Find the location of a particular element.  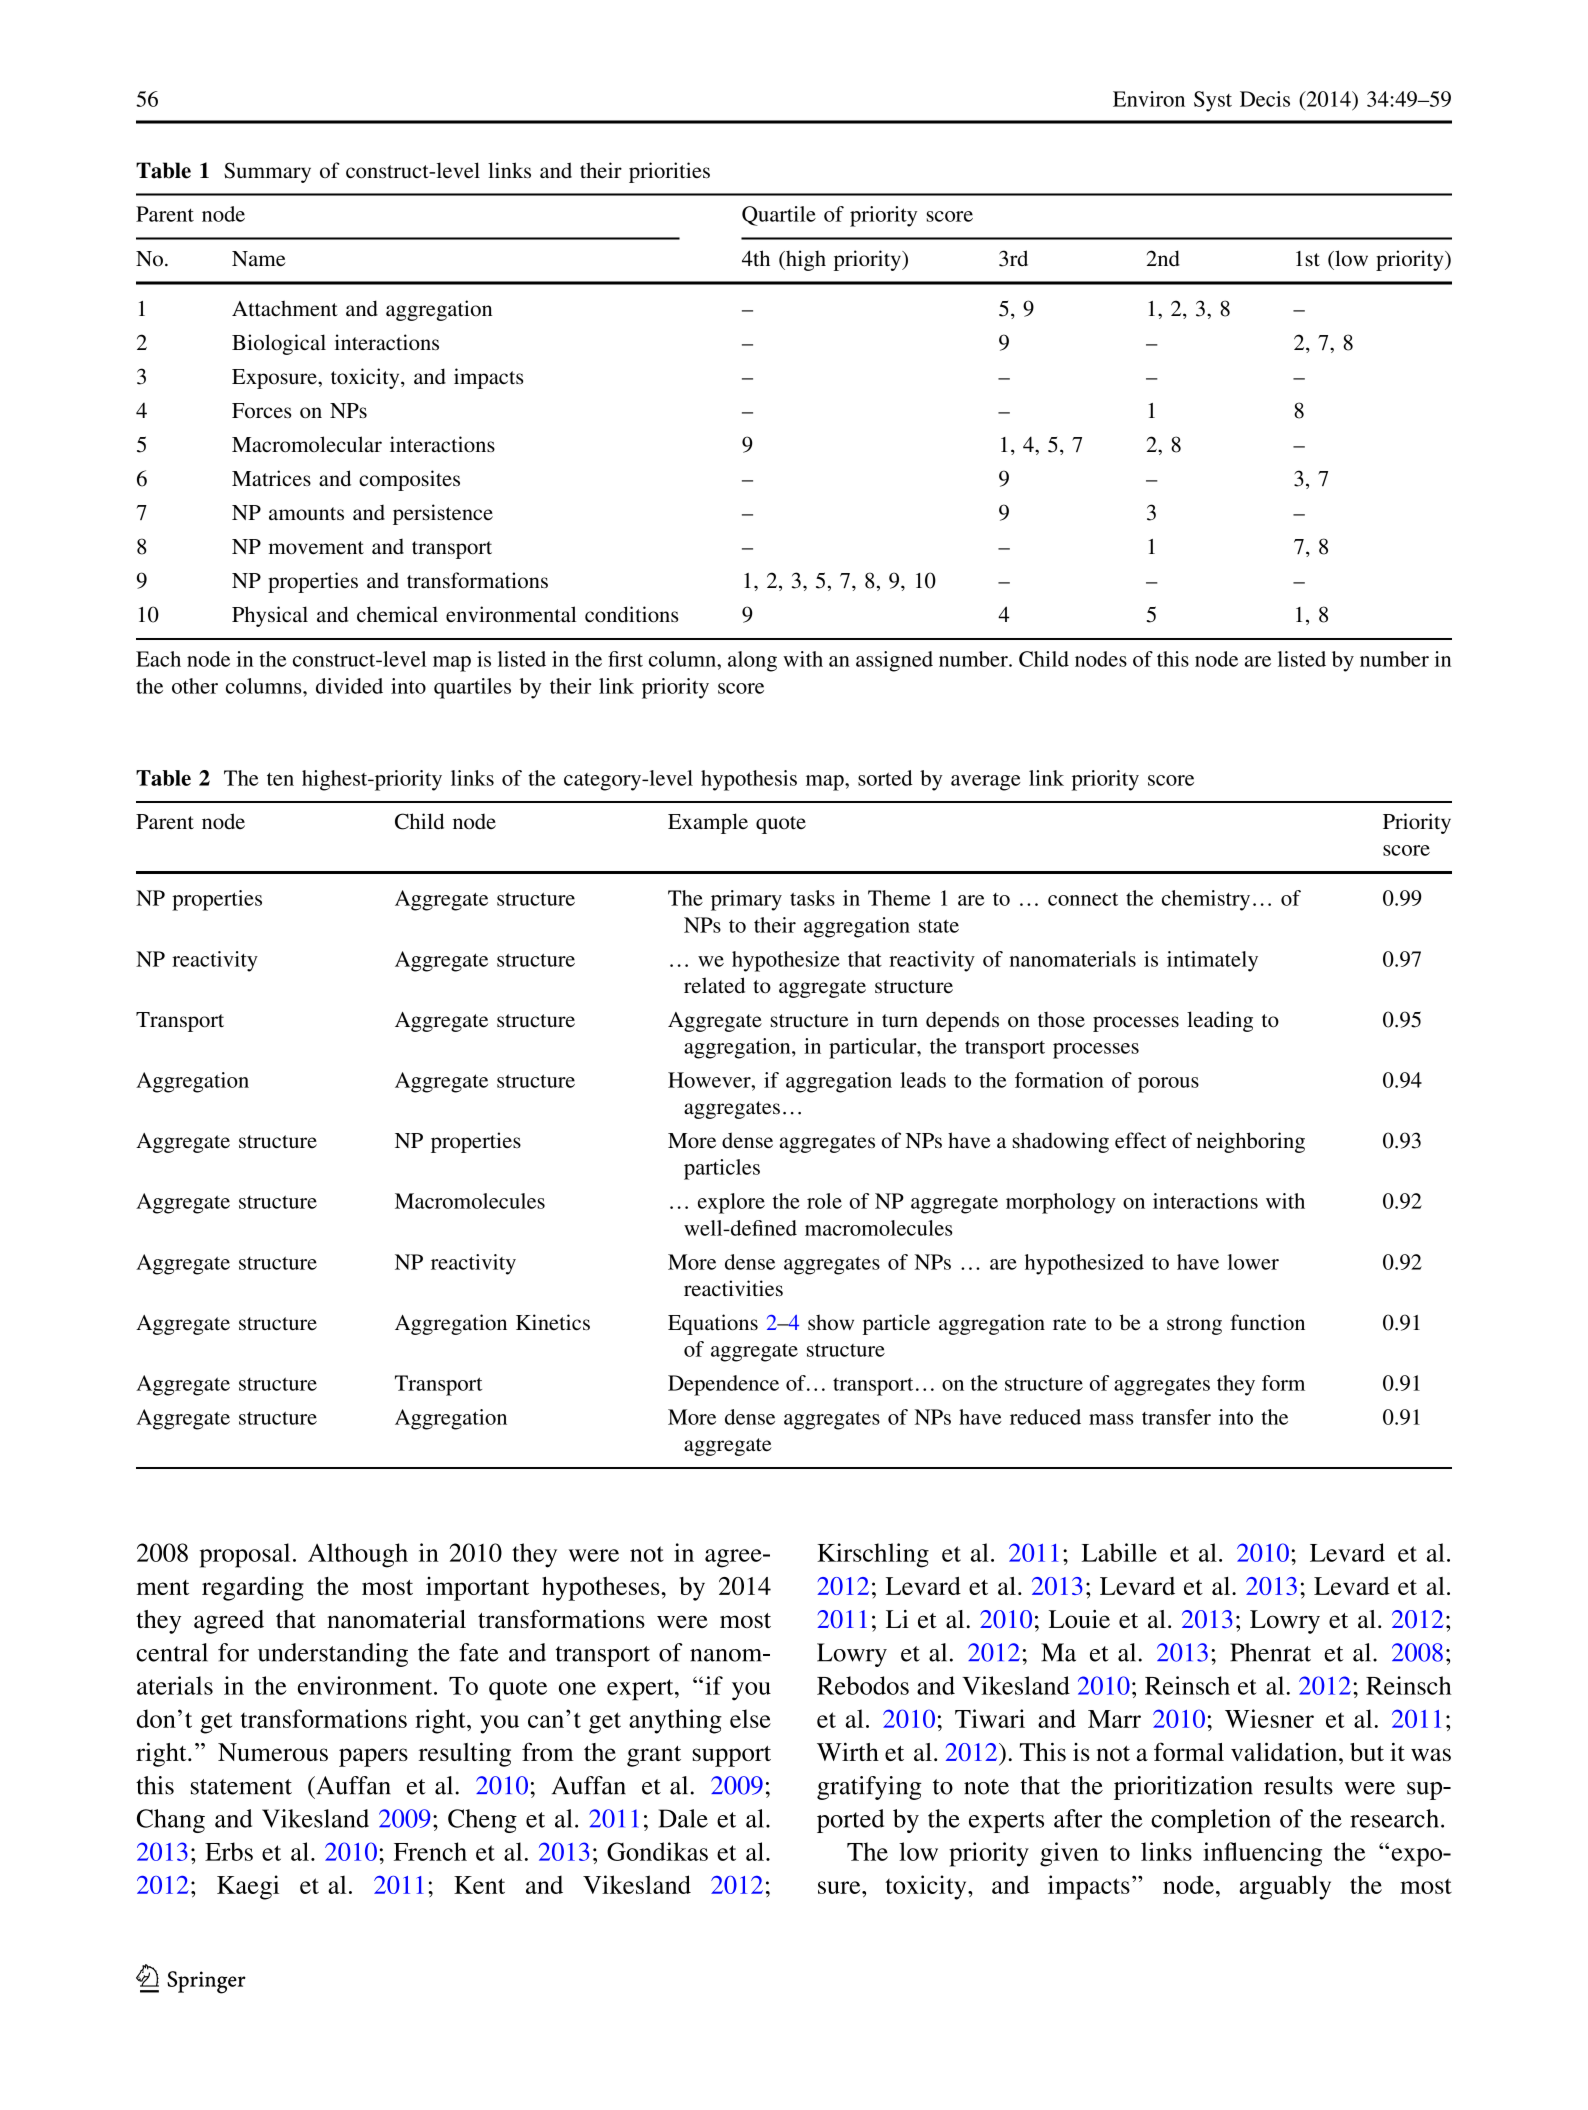

transfer is located at coordinates (1176, 1417).
